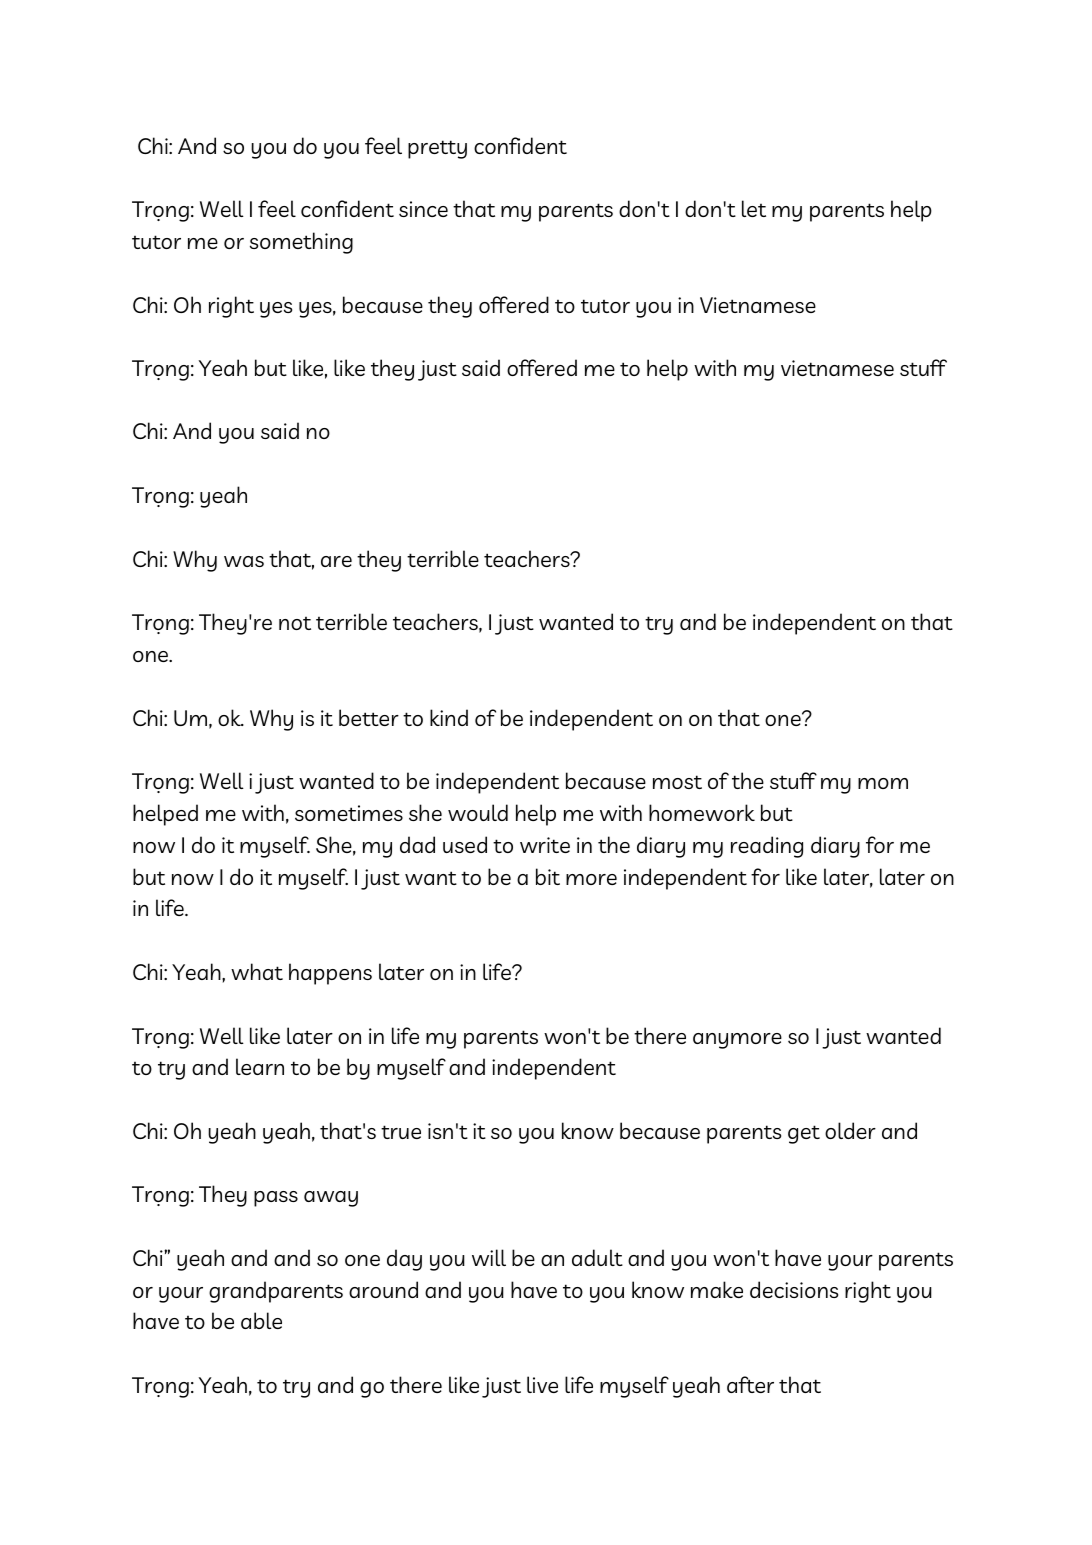  What do you see at coordinates (883, 783) in the screenshot?
I see `mom` at bounding box center [883, 783].
